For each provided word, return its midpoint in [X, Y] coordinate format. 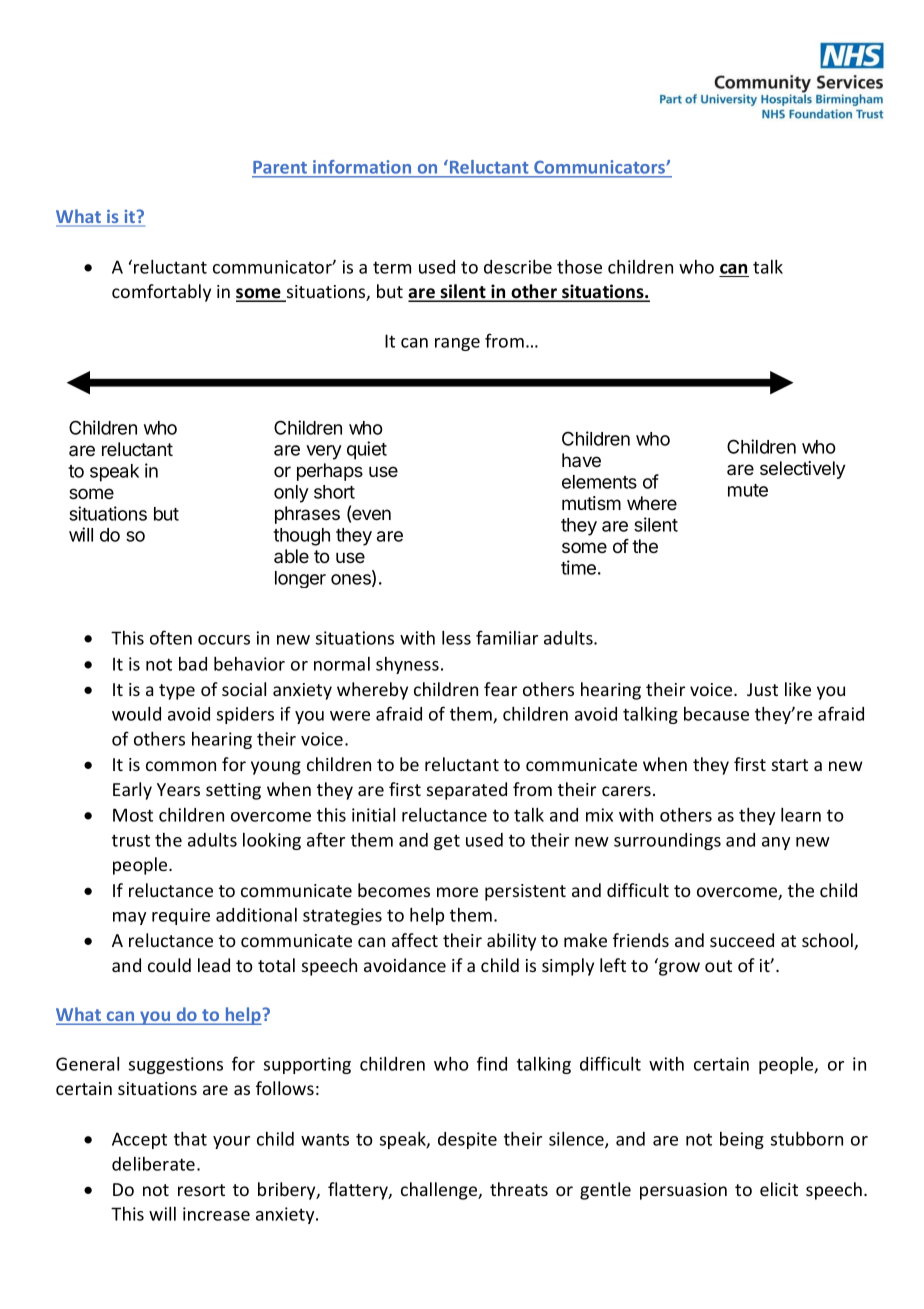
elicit [779, 1189]
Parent [281, 169]
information [362, 168]
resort [201, 1190]
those [579, 267]
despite [467, 1140]
